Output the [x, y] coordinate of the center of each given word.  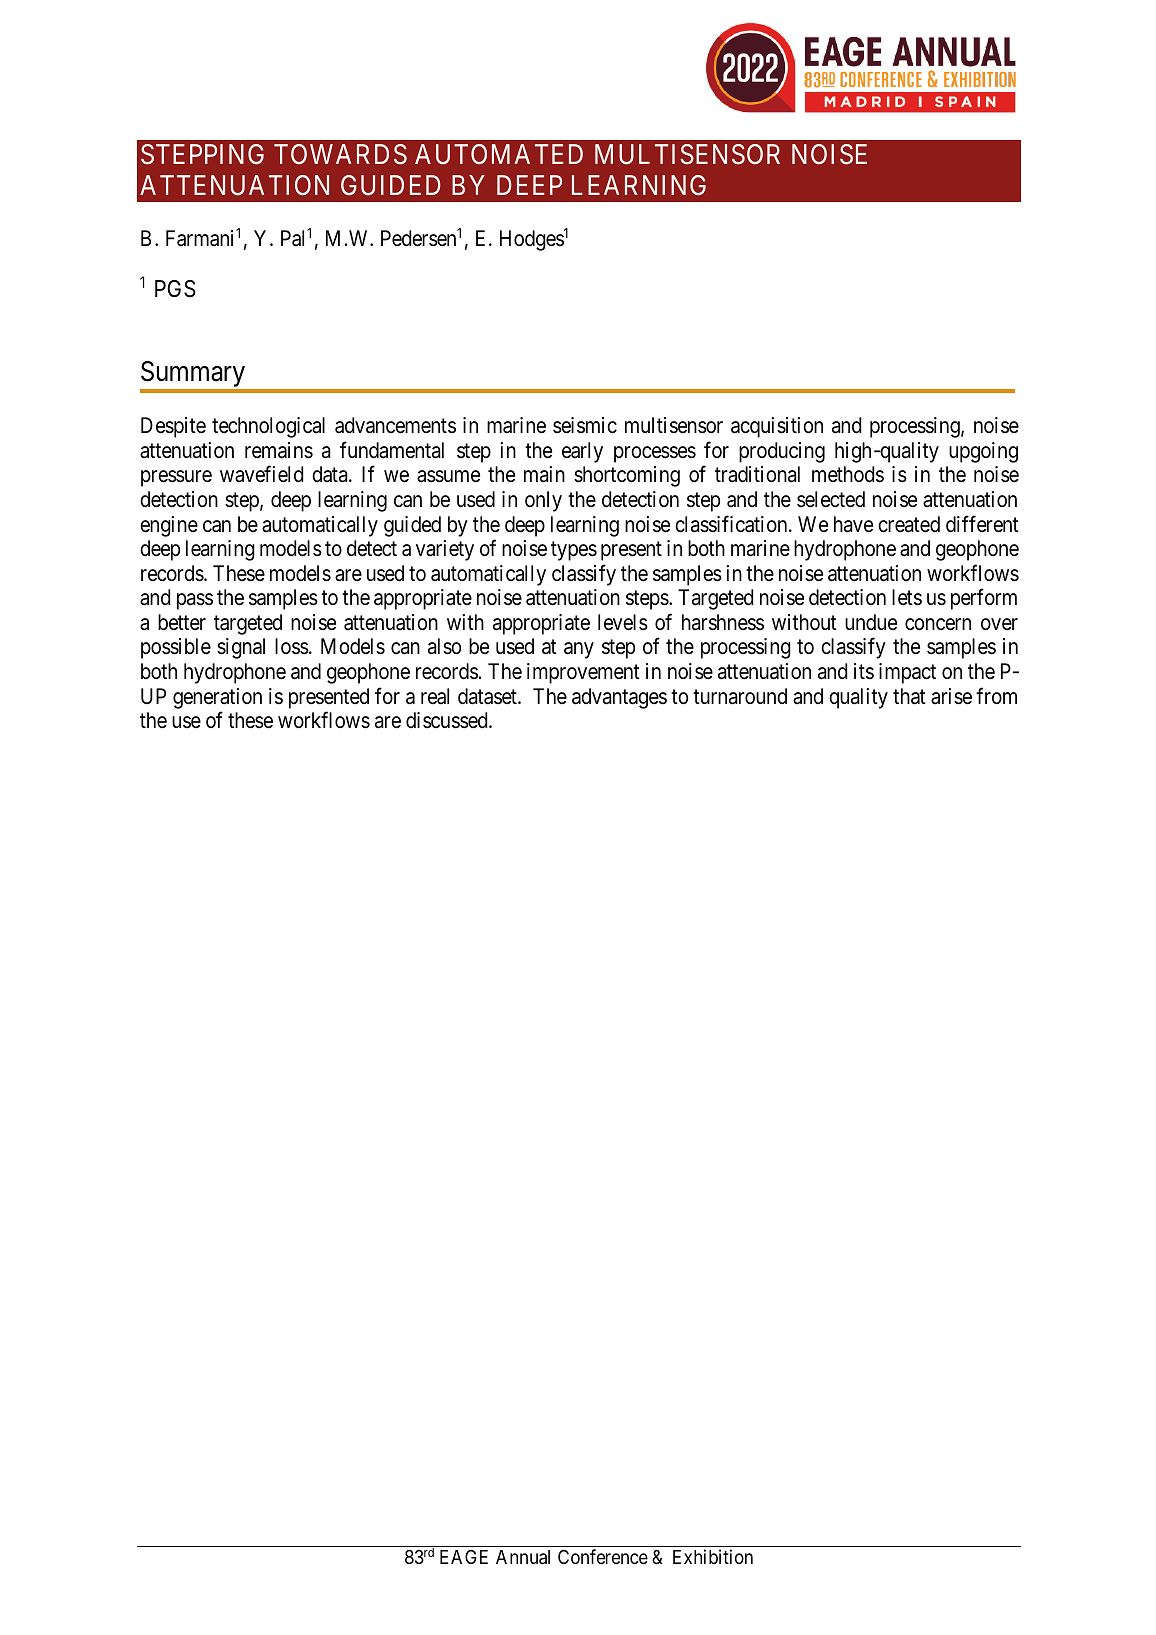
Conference [603, 1556]
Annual [523, 1557]
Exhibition [713, 1556]
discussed [448, 720]
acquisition [777, 427]
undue [871, 622]
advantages [619, 698]
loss [292, 646]
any [579, 651]
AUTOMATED [499, 154]
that [909, 696]
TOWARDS [340, 154]
